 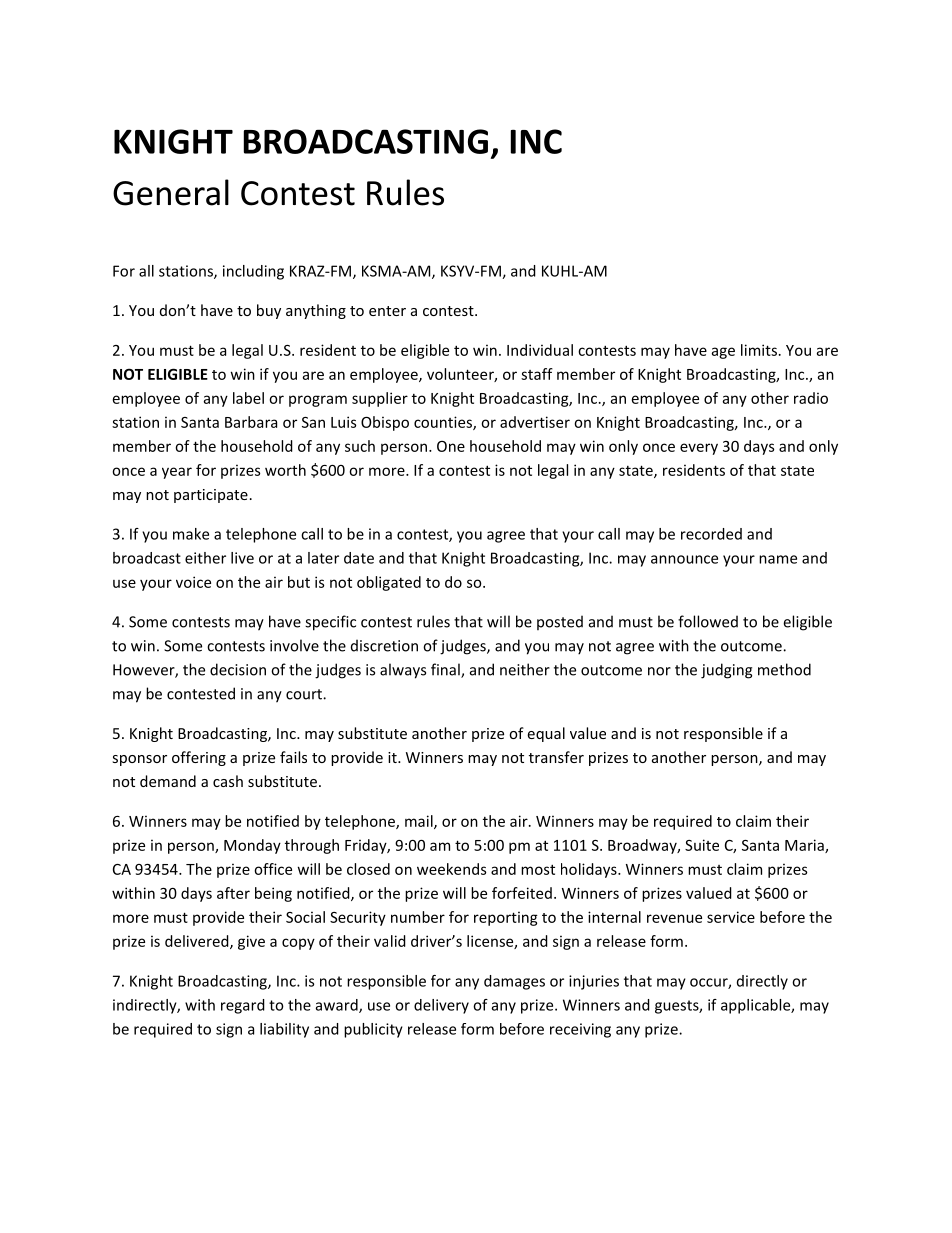 I want to click on Barbara, so click(x=251, y=422).
